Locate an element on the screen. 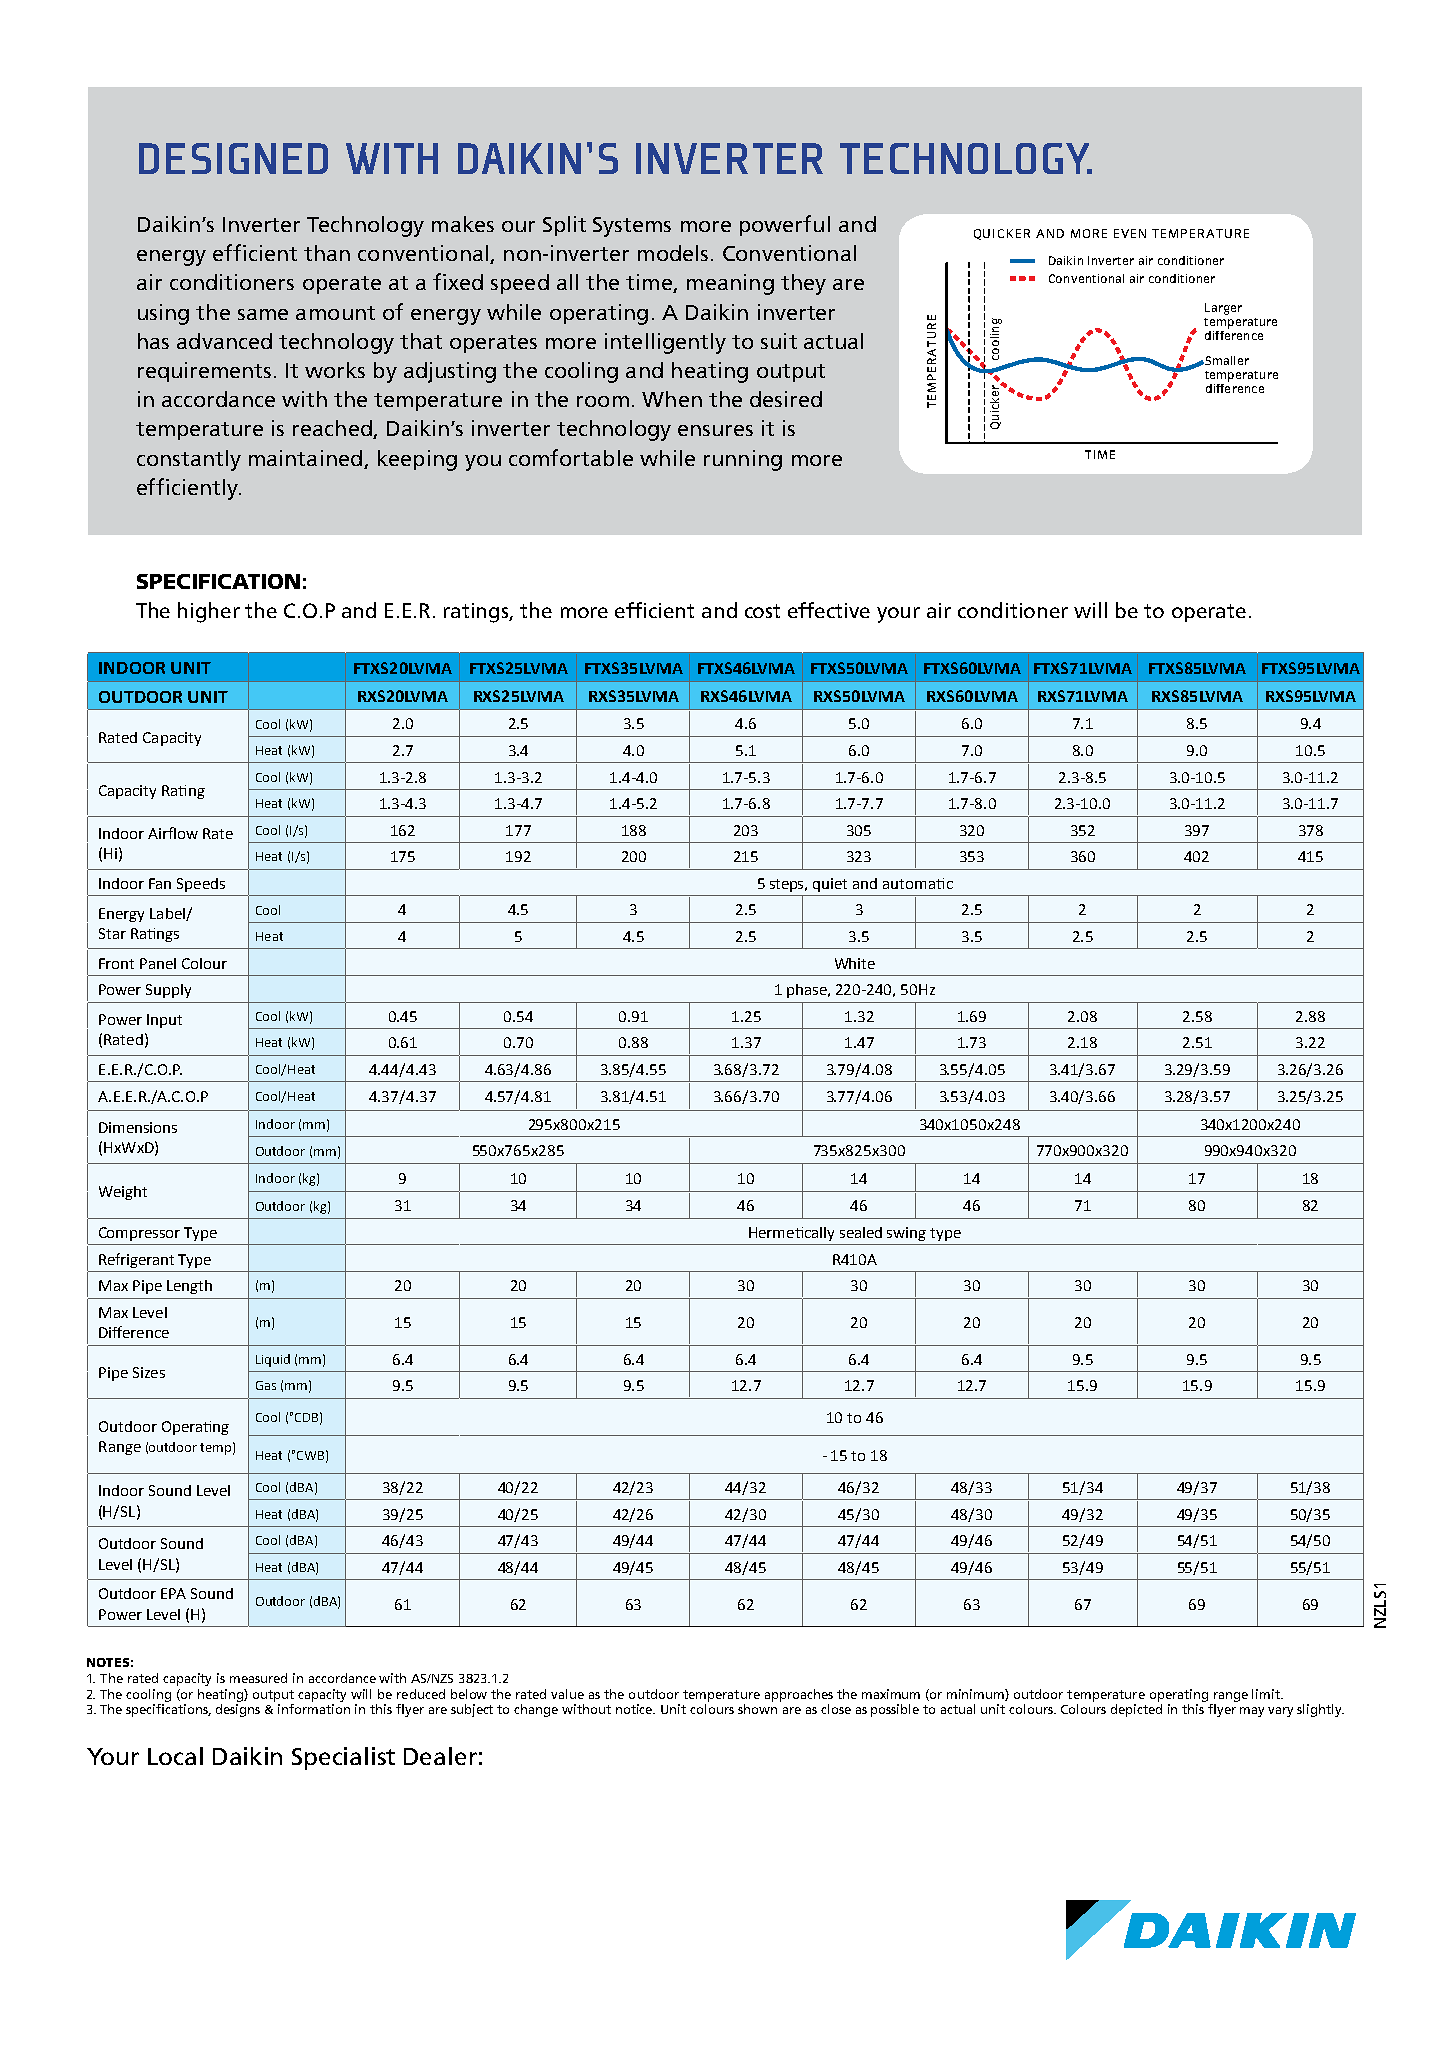 This screenshot has height=2049, width=1449. designs is located at coordinates (238, 1710).
